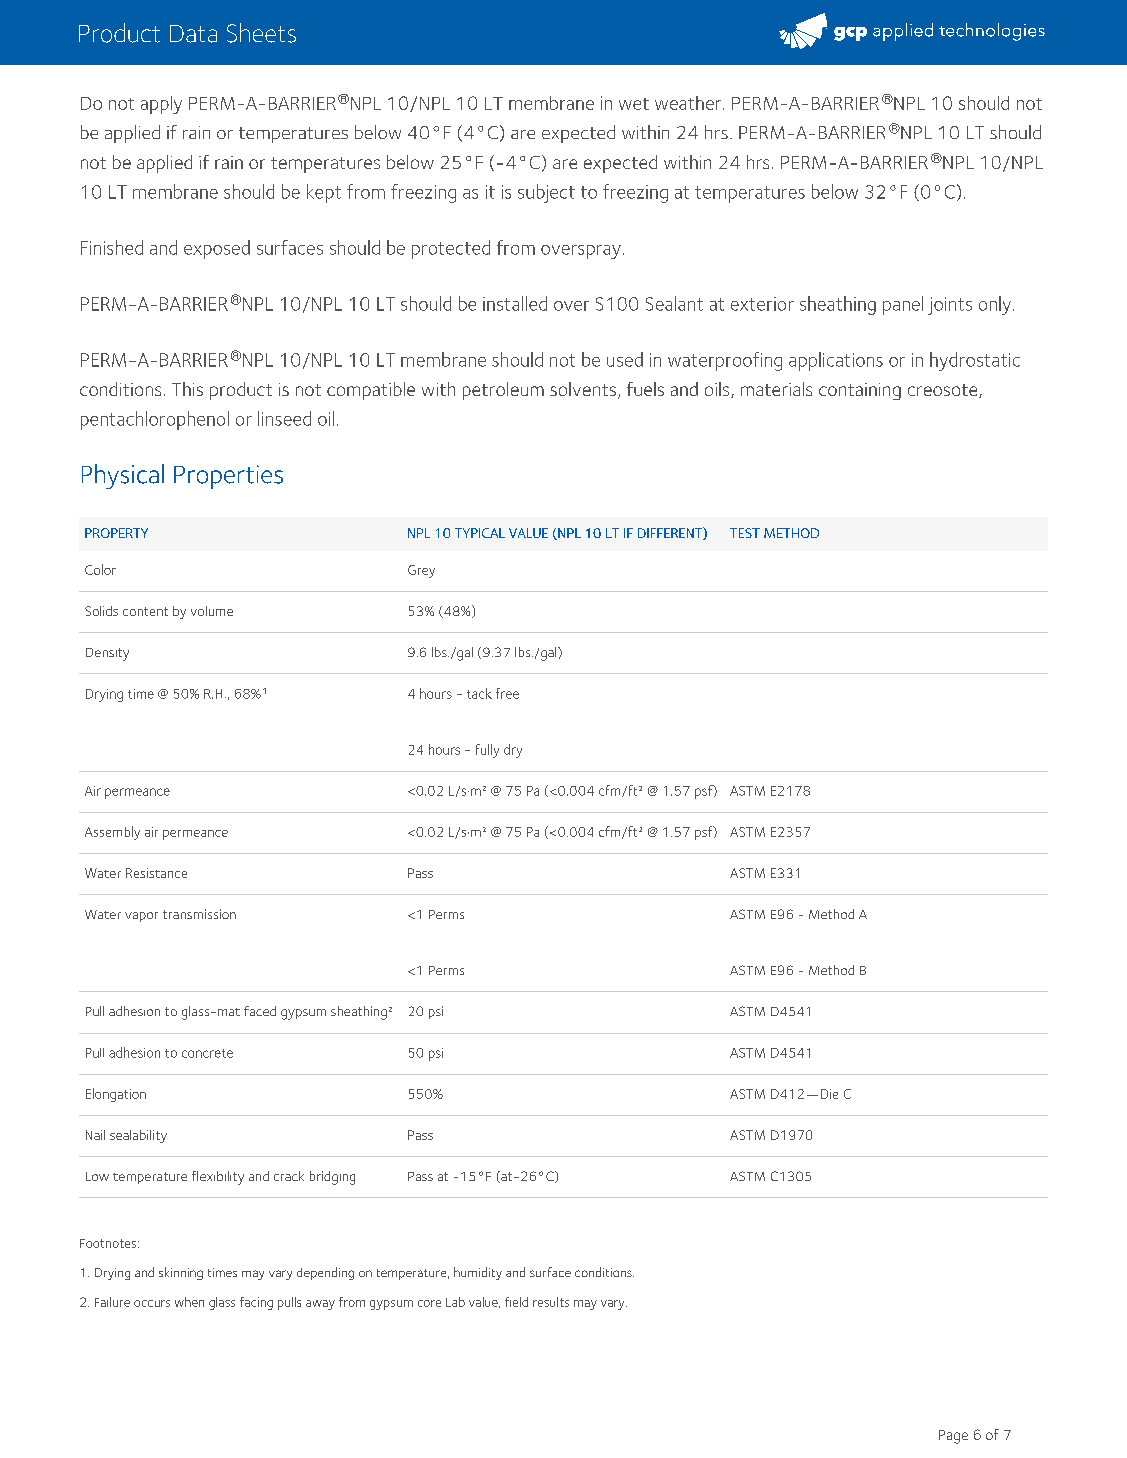 The image size is (1127, 1458). I want to click on TEST, so click(745, 533).
